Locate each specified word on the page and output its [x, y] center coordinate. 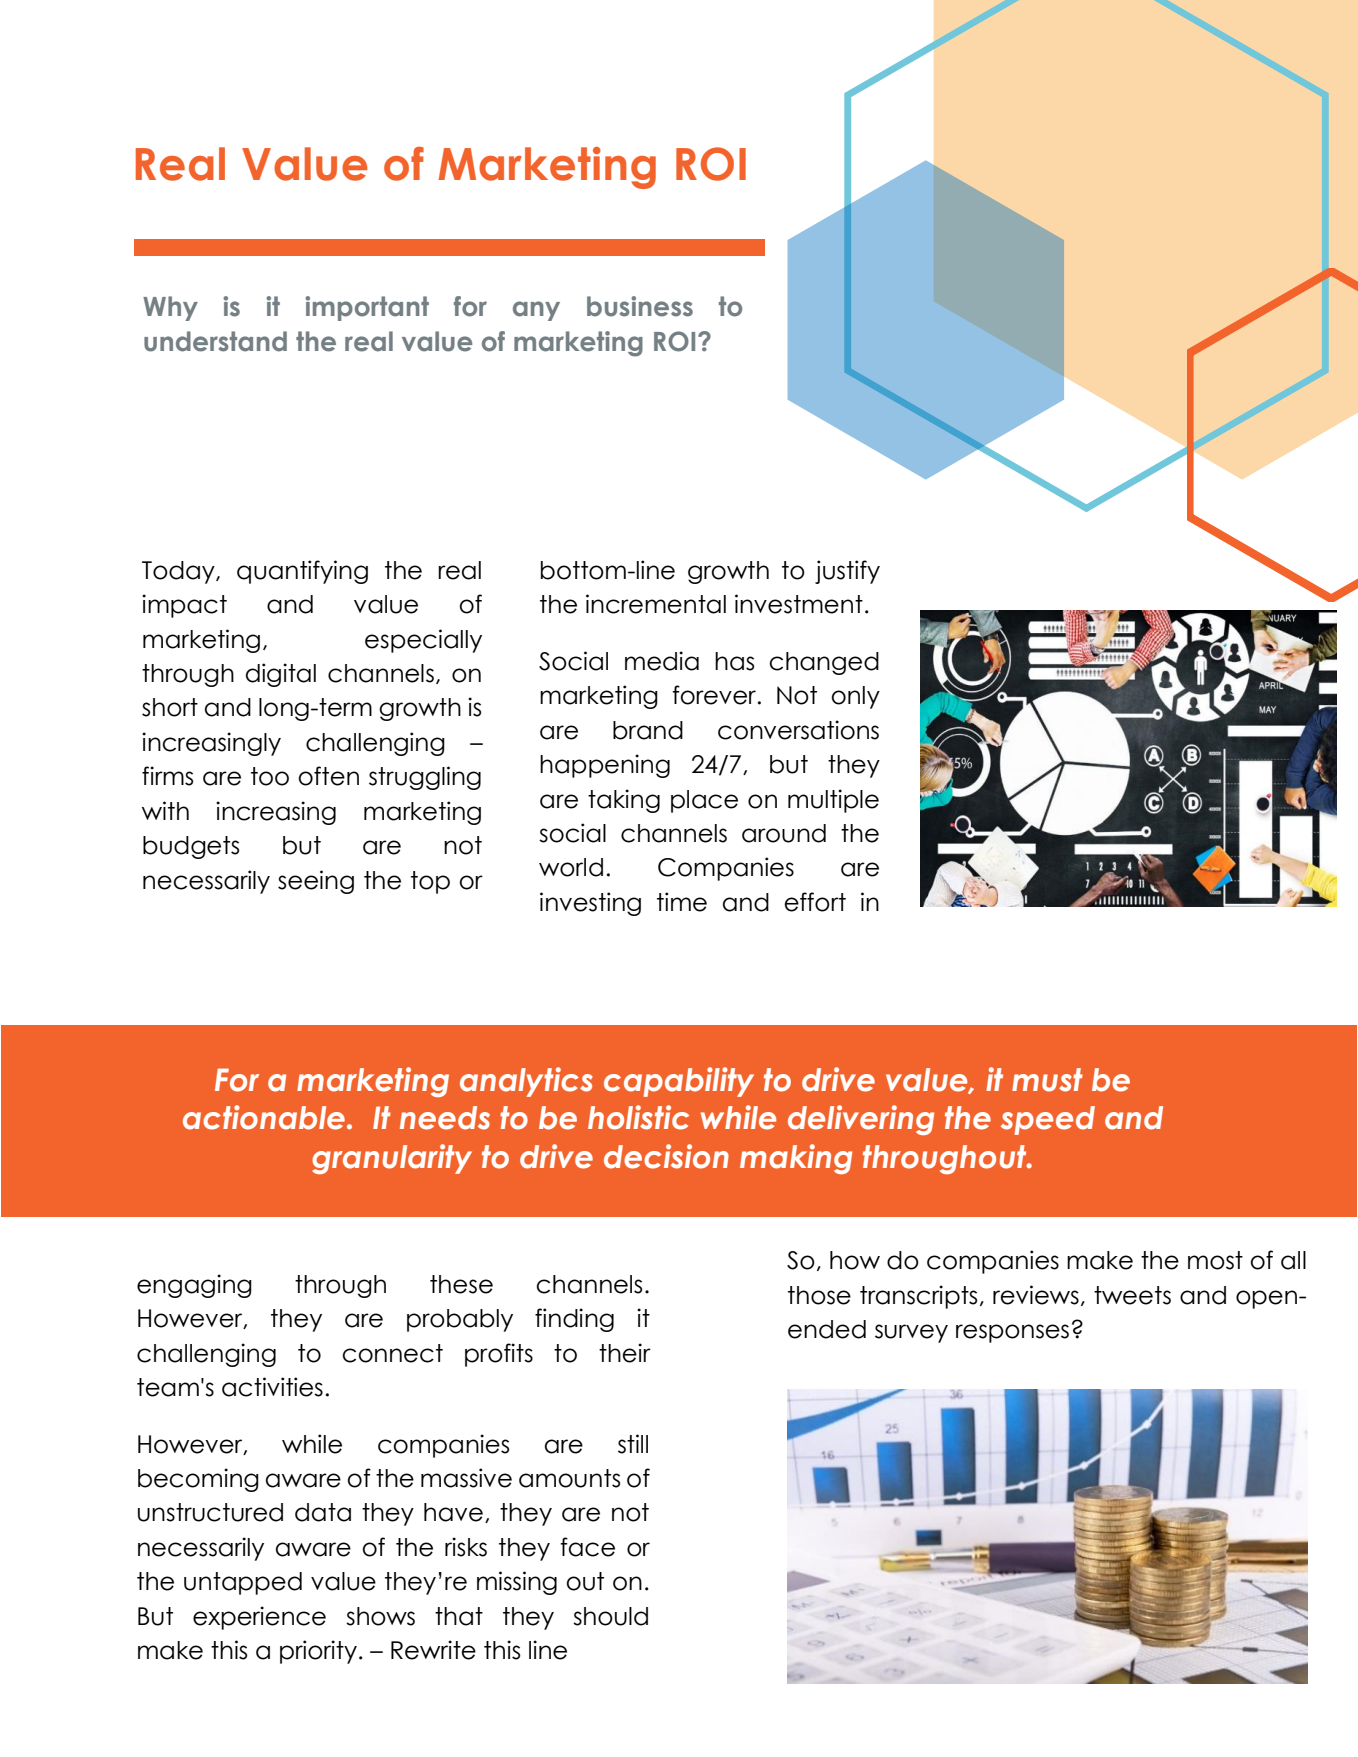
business [640, 306]
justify [847, 572]
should [610, 1616]
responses [1012, 1333]
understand [215, 341]
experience [259, 1618]
